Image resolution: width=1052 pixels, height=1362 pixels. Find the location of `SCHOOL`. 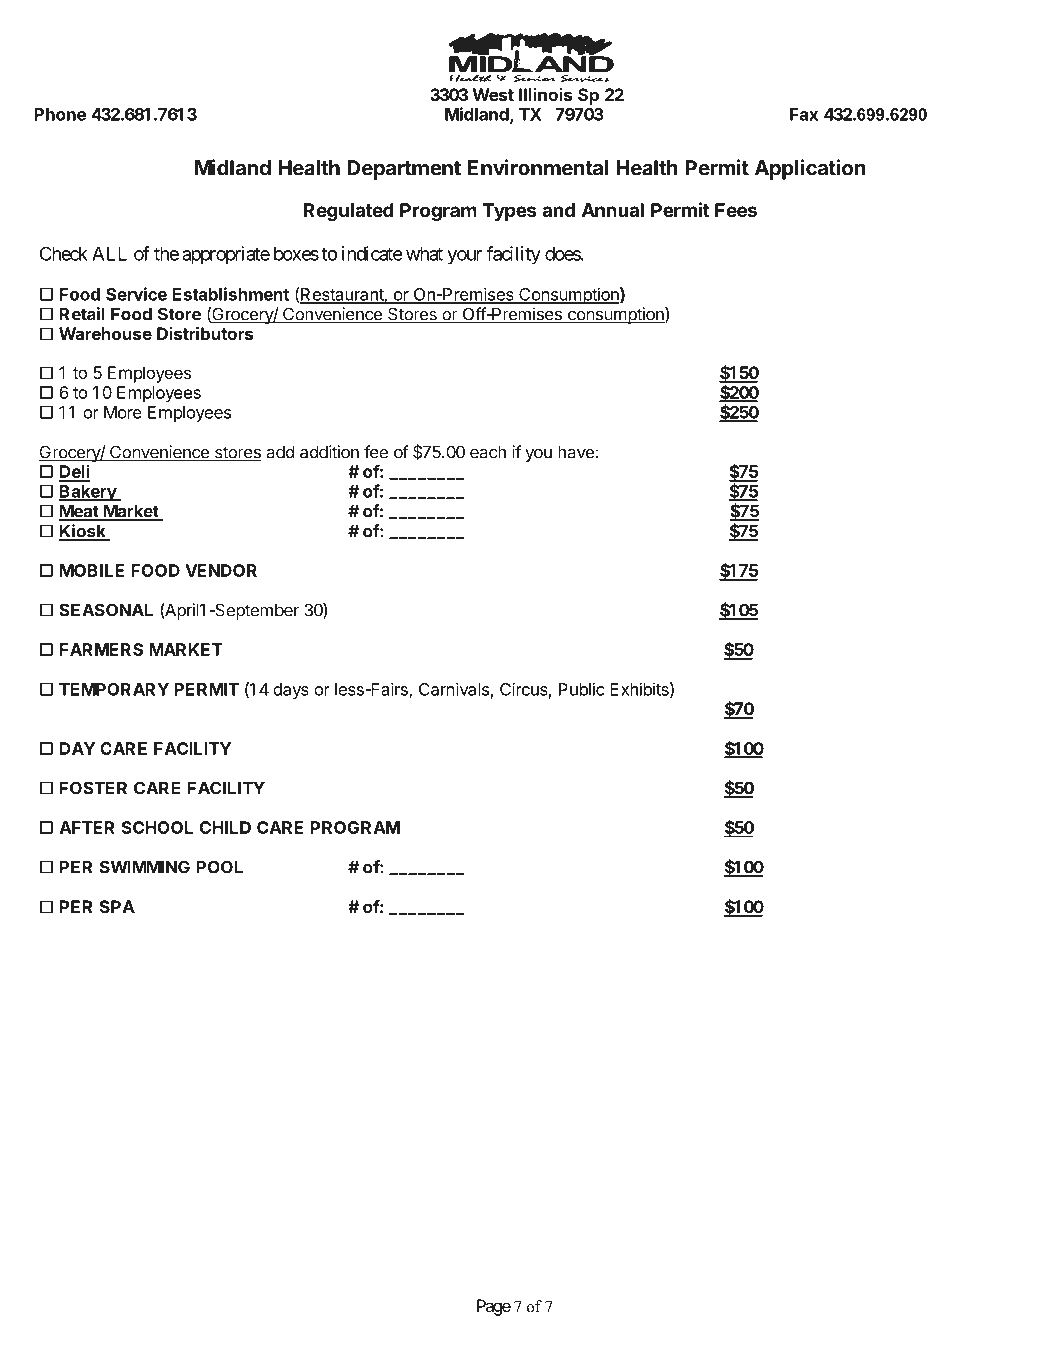

SCHOOL is located at coordinates (157, 827).
